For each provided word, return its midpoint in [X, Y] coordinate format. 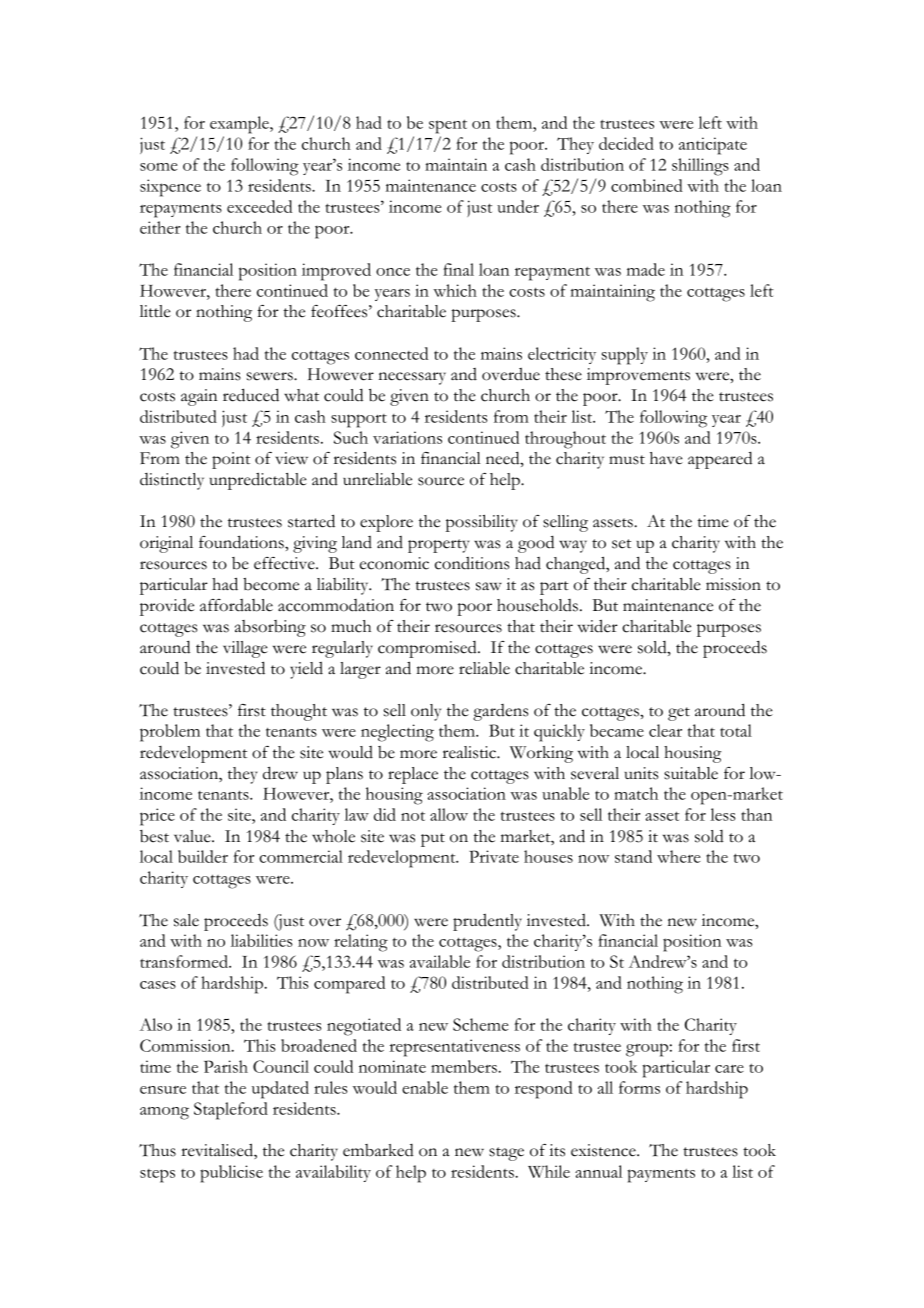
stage [506, 1154]
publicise [231, 1174]
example [240, 125]
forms [639, 1087]
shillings [700, 167]
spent [448, 126]
